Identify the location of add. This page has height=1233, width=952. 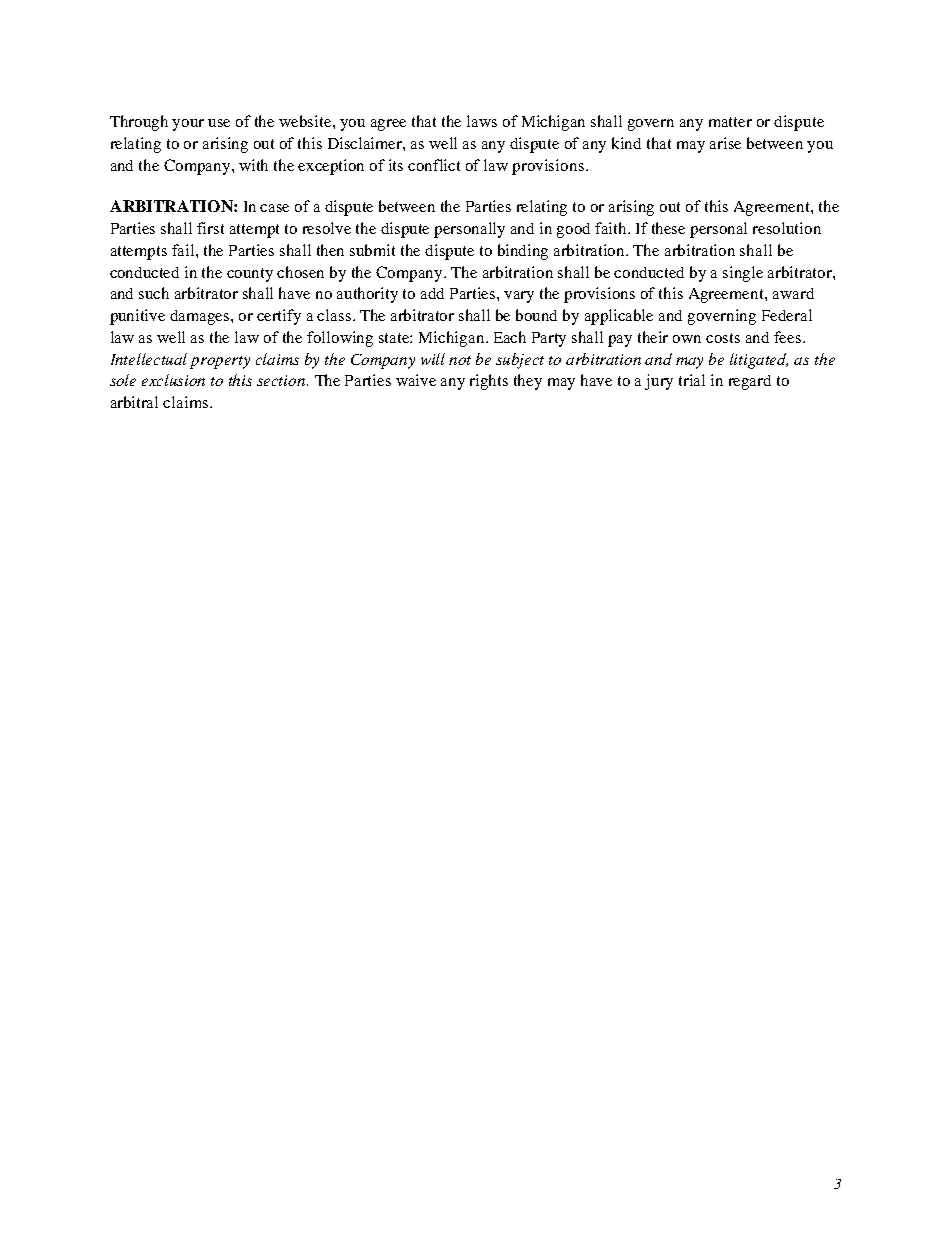
(432, 293).
